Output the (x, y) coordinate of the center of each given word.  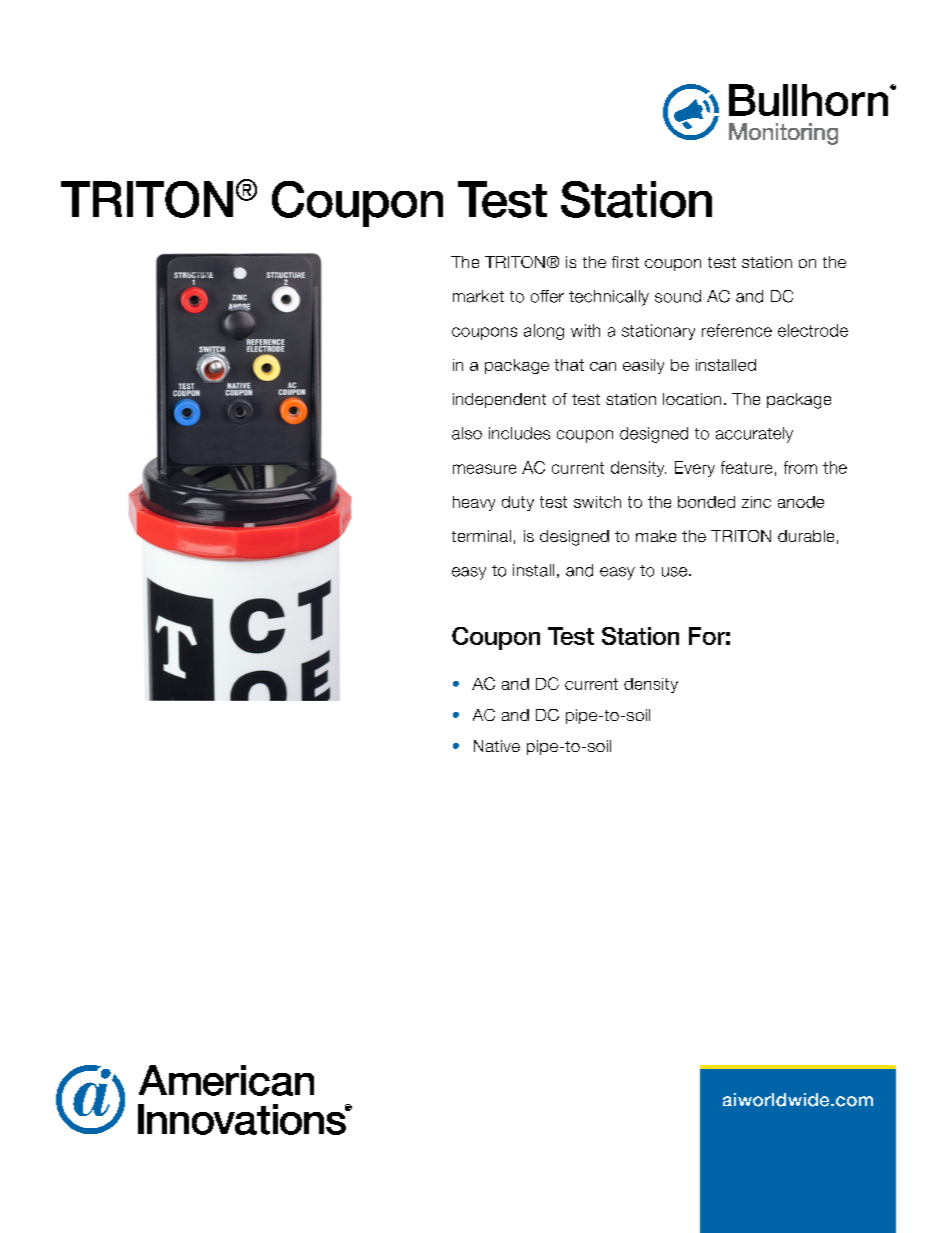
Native (497, 746)
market (478, 296)
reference (737, 330)
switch (597, 502)
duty (518, 503)
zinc (756, 502)
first (625, 262)
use (676, 572)
